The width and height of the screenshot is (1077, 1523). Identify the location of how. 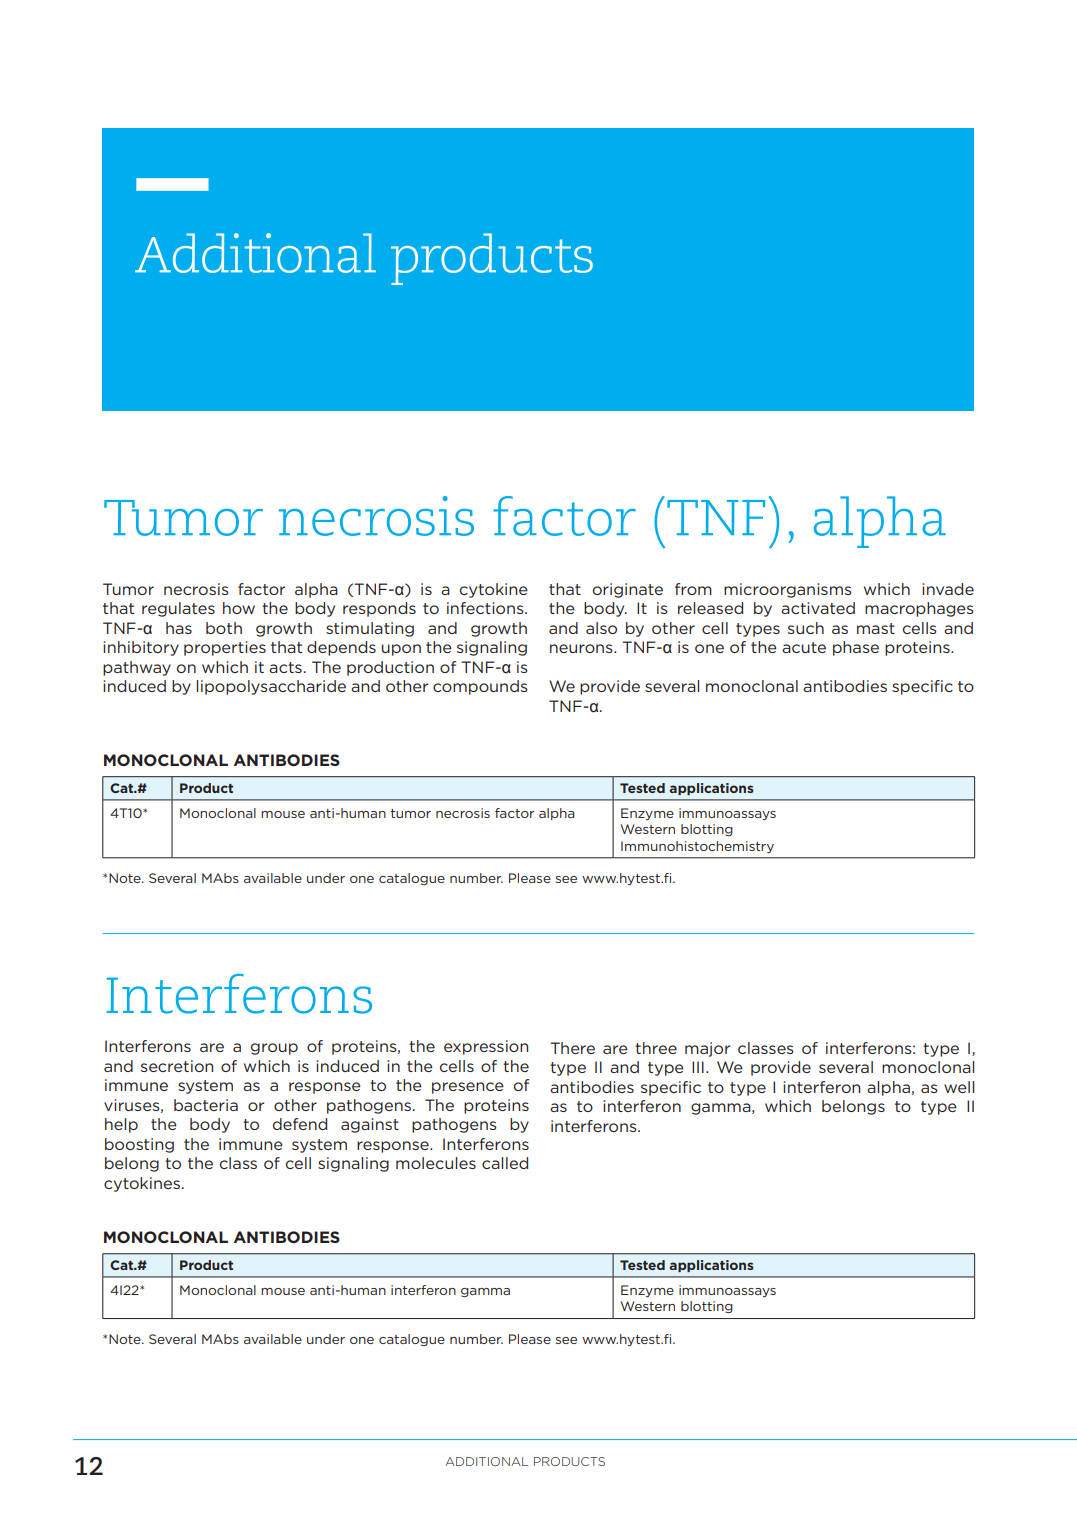
(239, 608).
